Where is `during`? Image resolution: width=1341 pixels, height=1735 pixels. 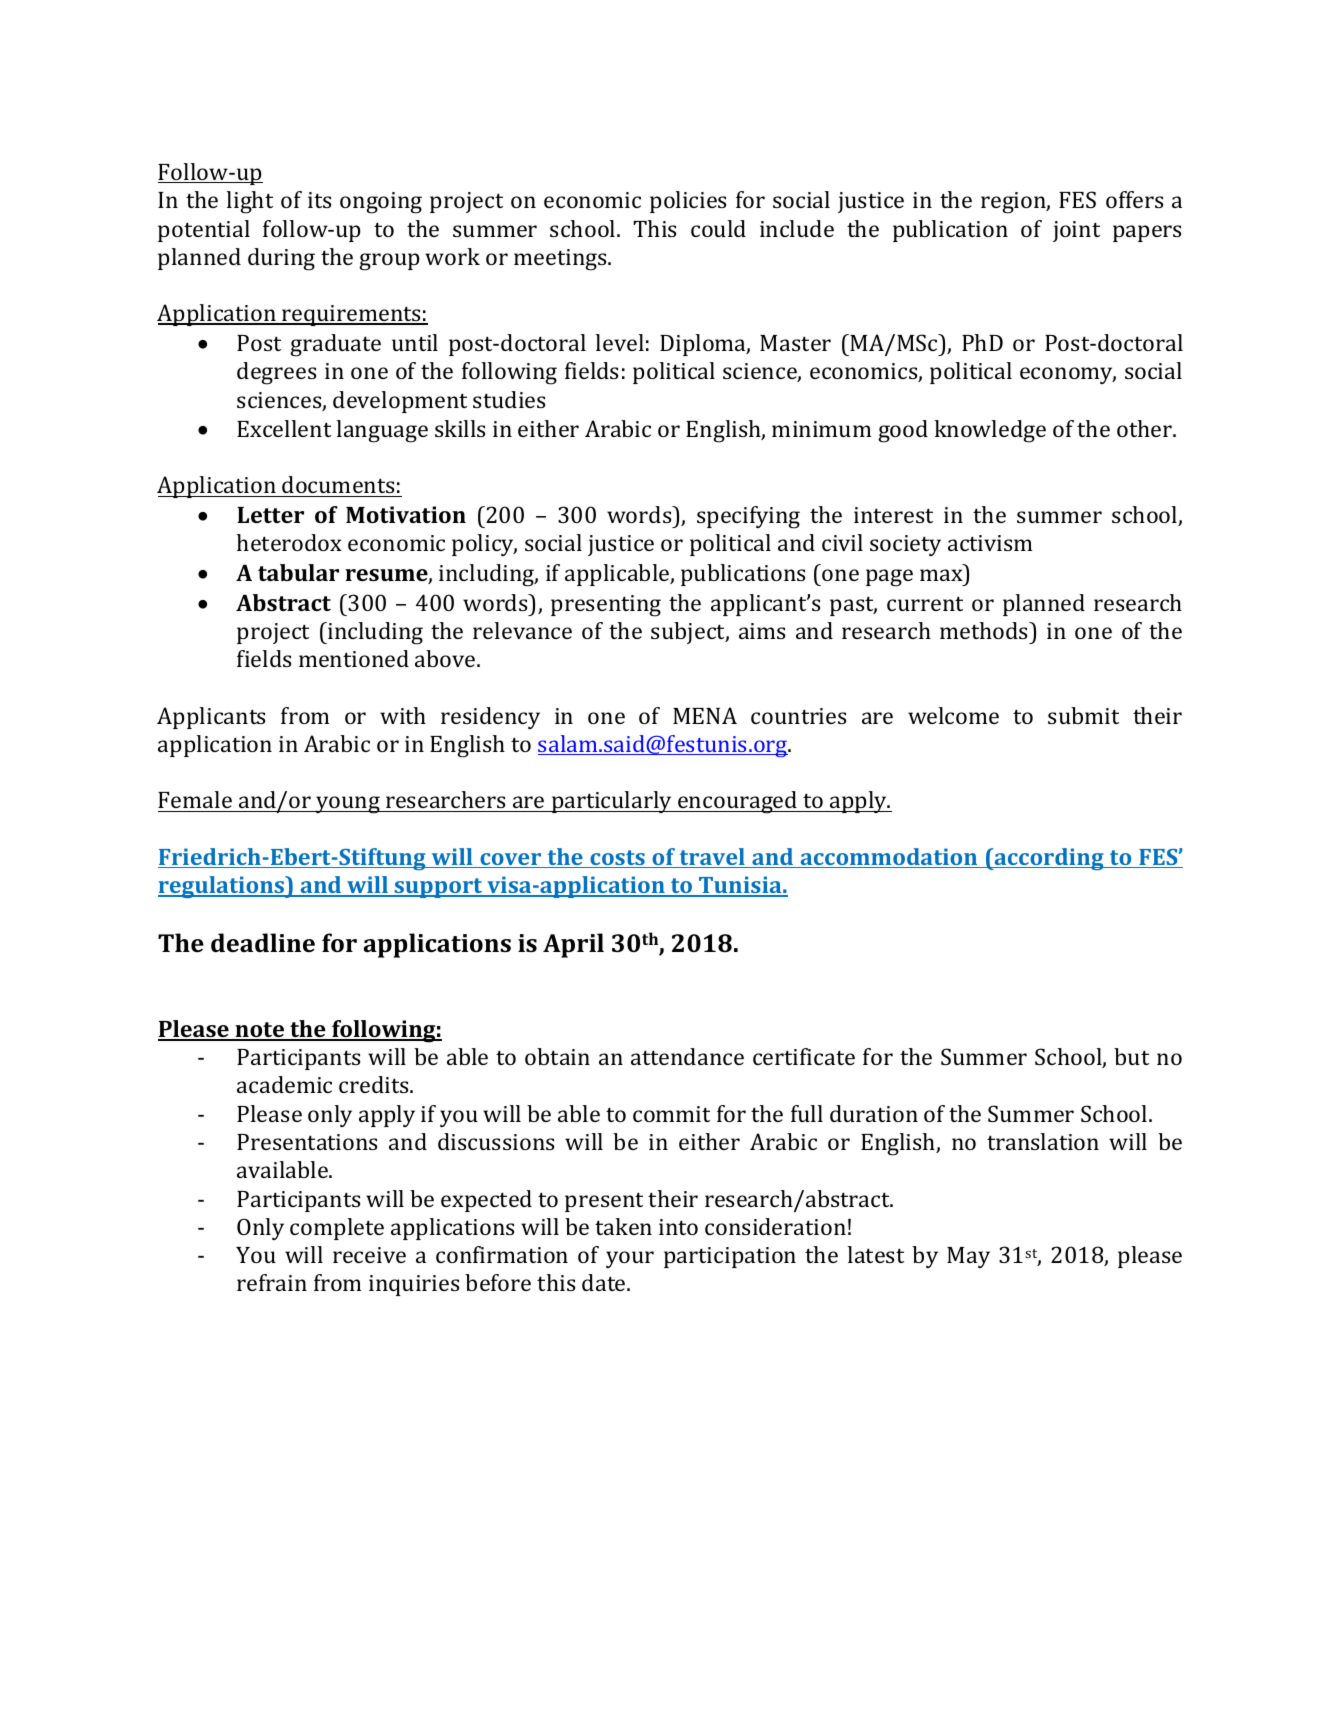
during is located at coordinates (281, 259).
